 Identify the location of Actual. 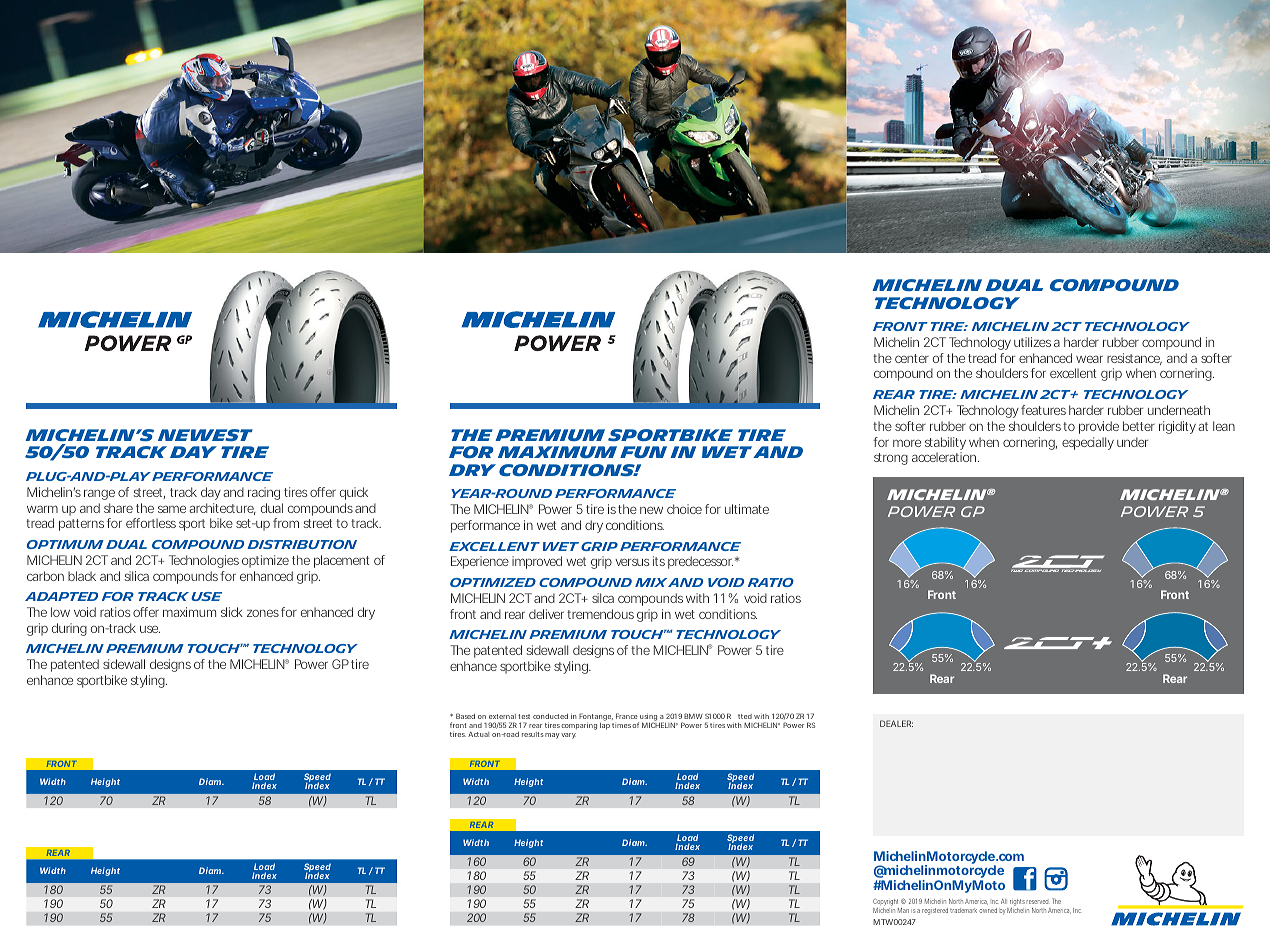
(478, 734).
